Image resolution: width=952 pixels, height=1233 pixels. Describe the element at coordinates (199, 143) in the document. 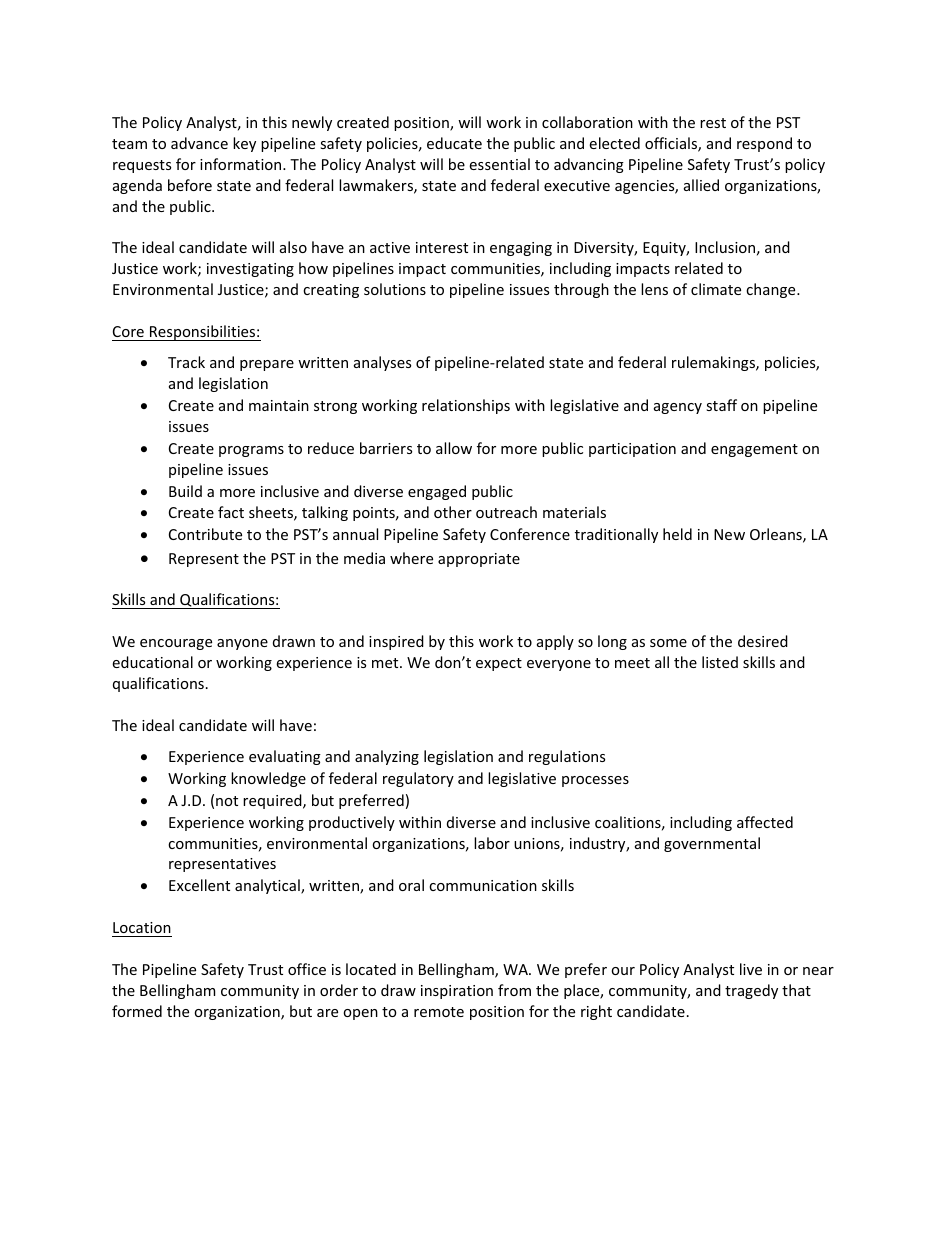

I see `advance` at that location.
